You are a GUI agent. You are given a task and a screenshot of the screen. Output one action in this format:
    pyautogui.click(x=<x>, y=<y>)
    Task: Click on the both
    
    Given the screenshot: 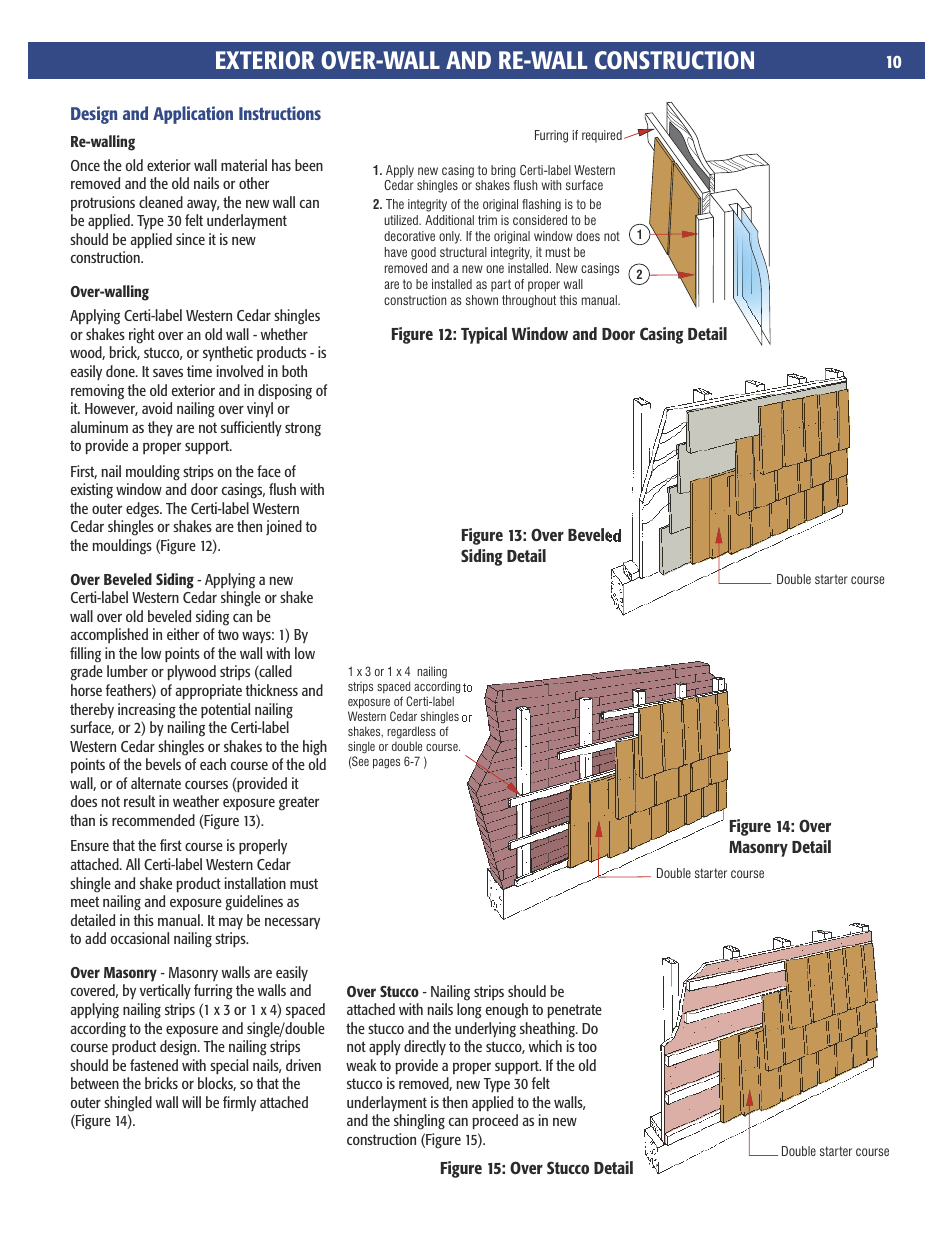 What is the action you would take?
    pyautogui.click(x=294, y=371)
